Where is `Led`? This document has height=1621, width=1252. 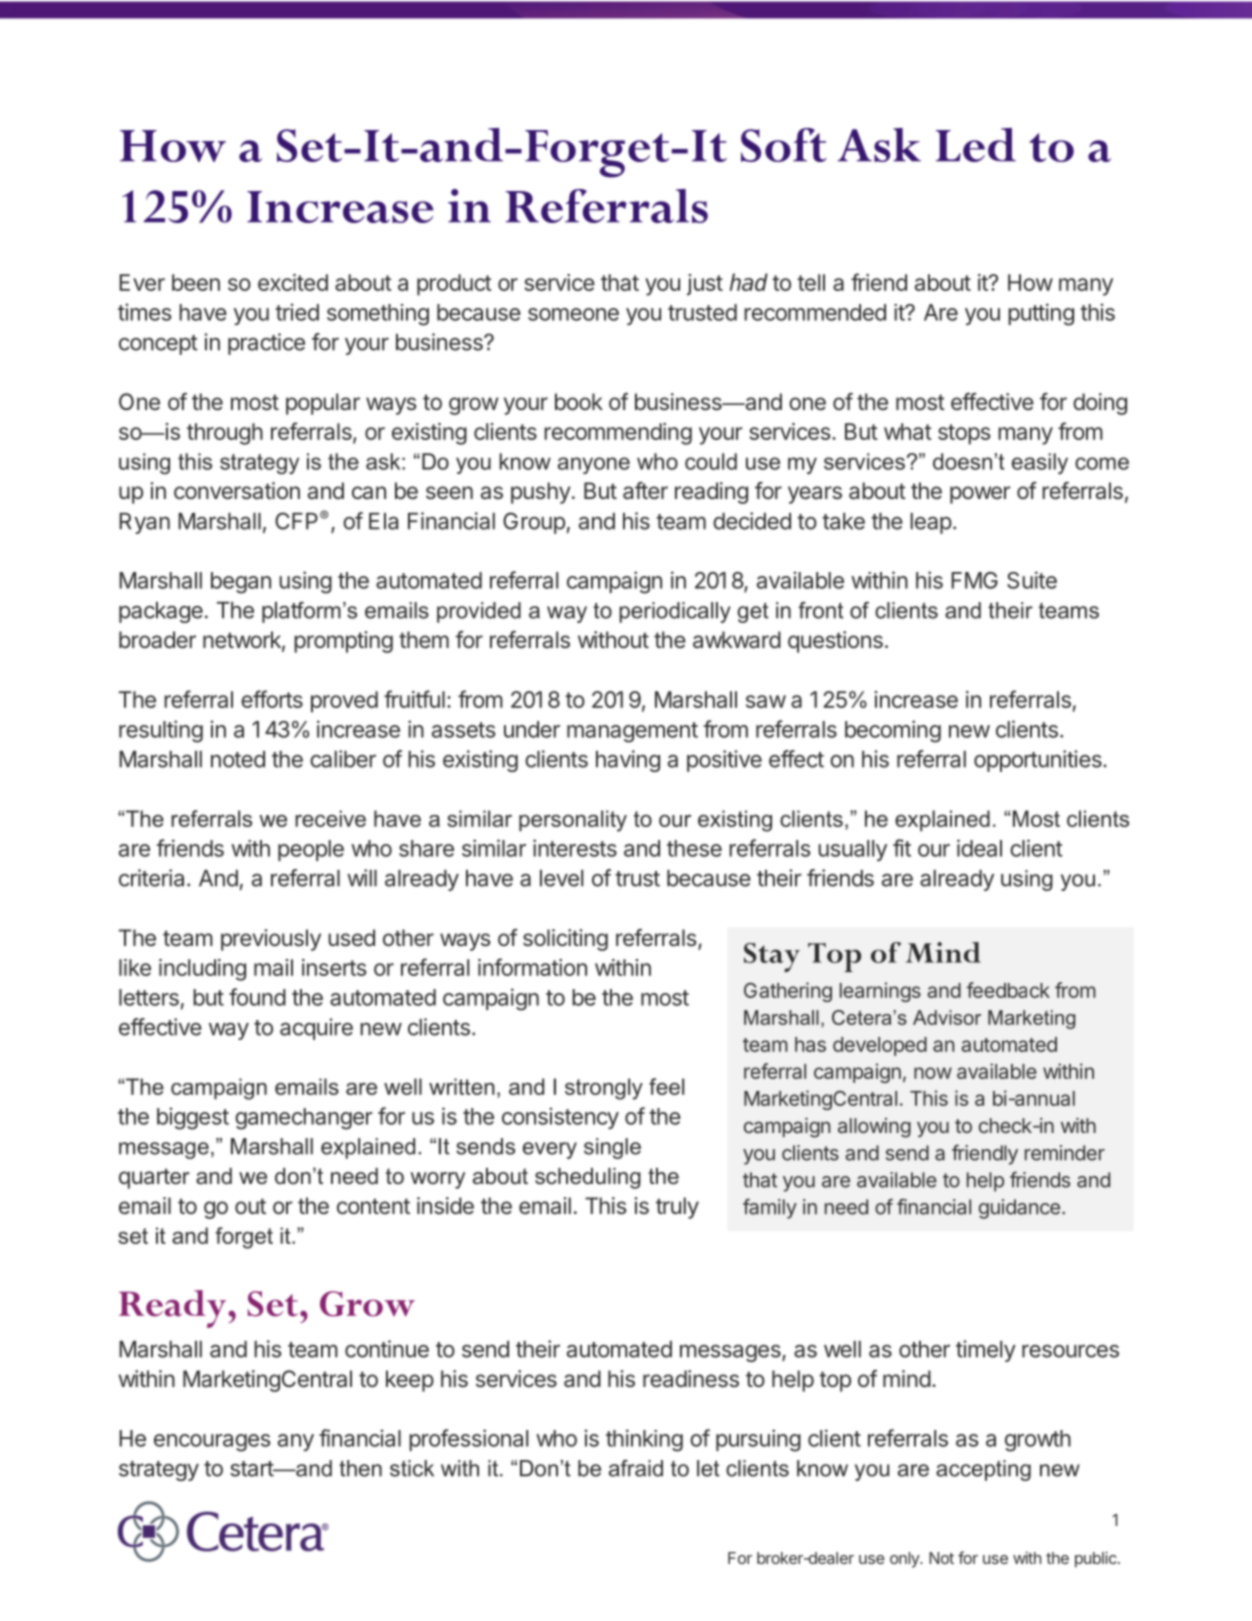 Led is located at coordinates (976, 145).
